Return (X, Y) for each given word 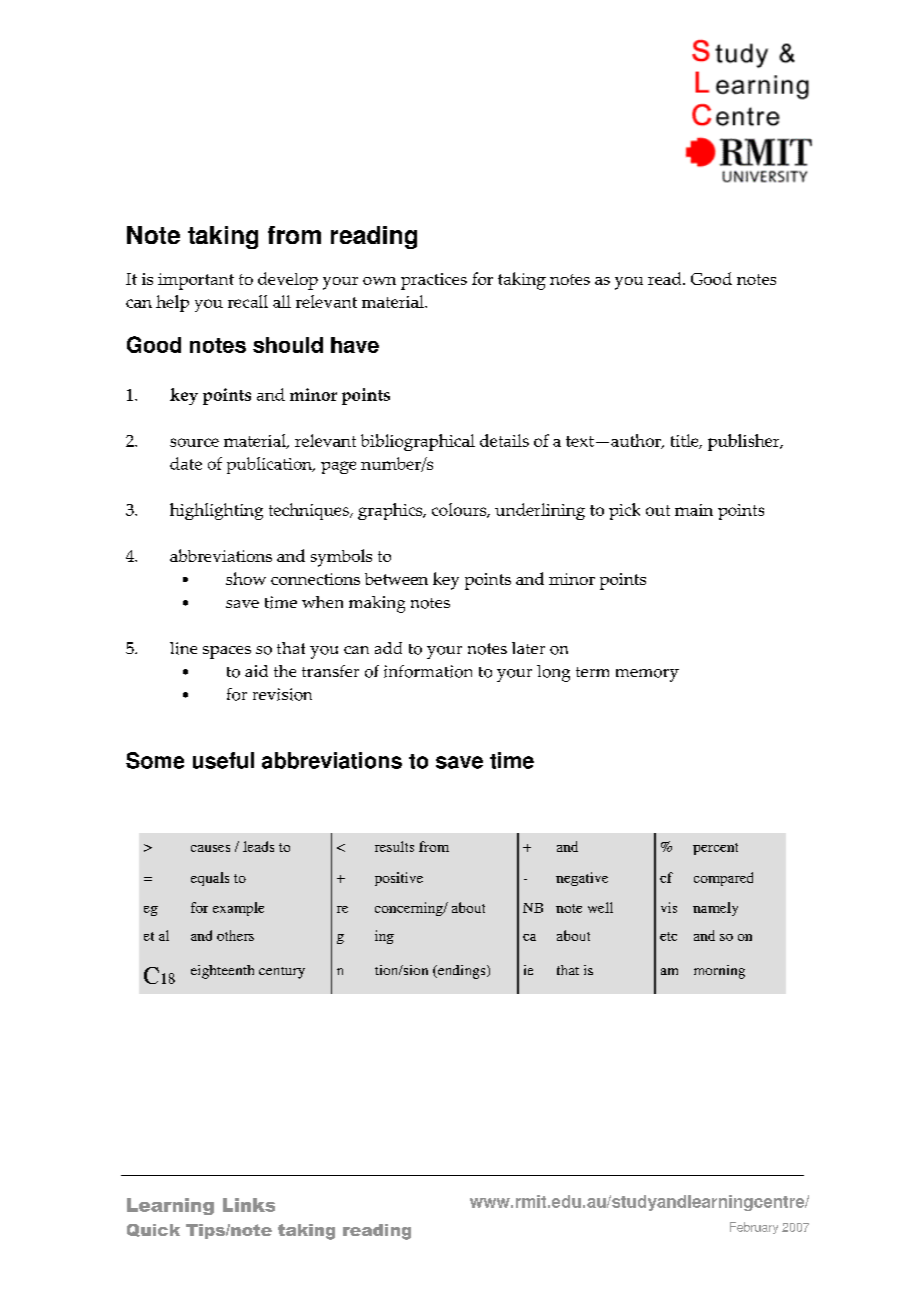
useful (223, 760)
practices (434, 281)
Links (249, 1205)
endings (462, 972)
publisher (745, 442)
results (394, 846)
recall (248, 301)
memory (647, 675)
